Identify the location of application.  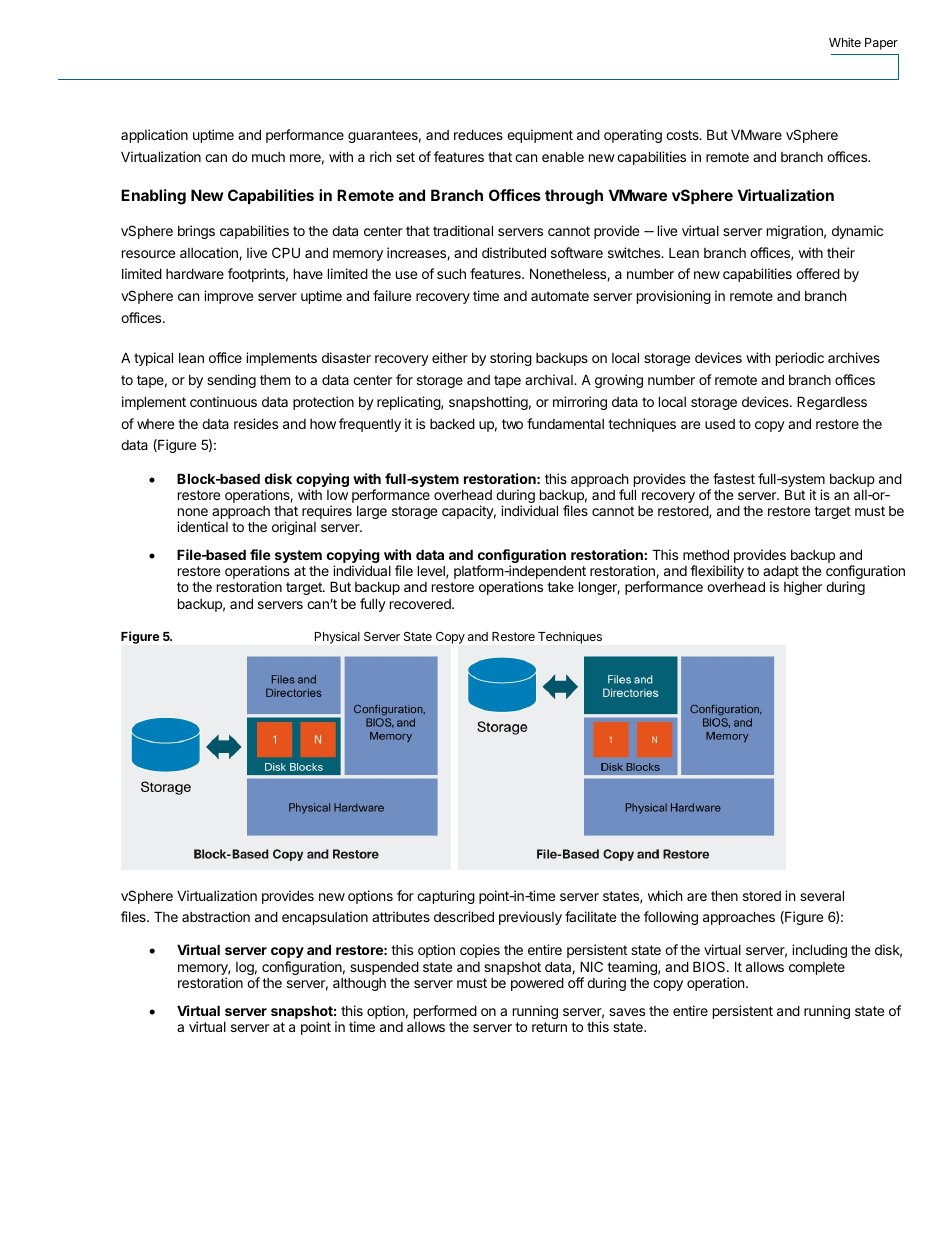
(154, 136).
